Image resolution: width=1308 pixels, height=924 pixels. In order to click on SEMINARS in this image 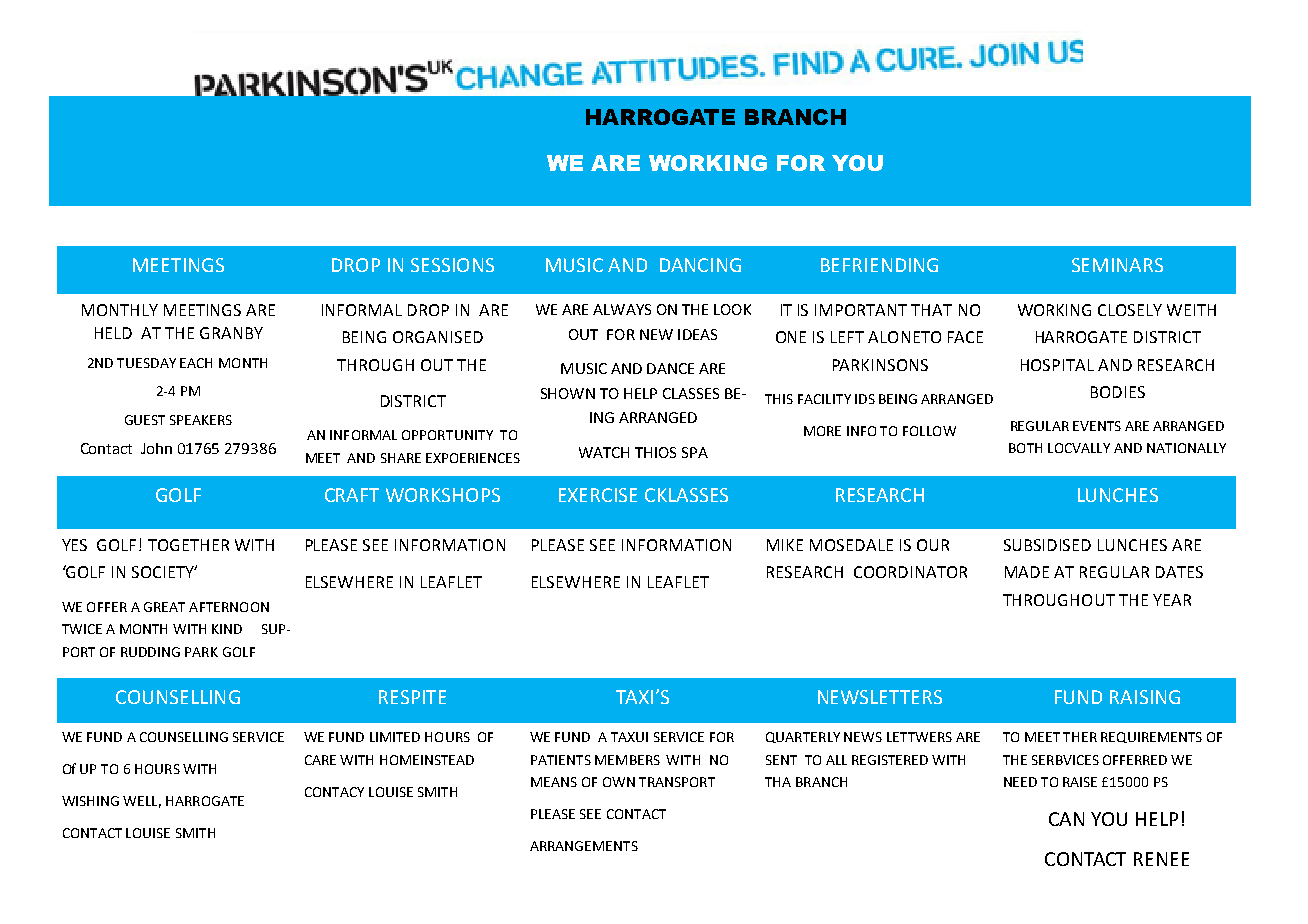, I will do `click(1117, 265)`.
